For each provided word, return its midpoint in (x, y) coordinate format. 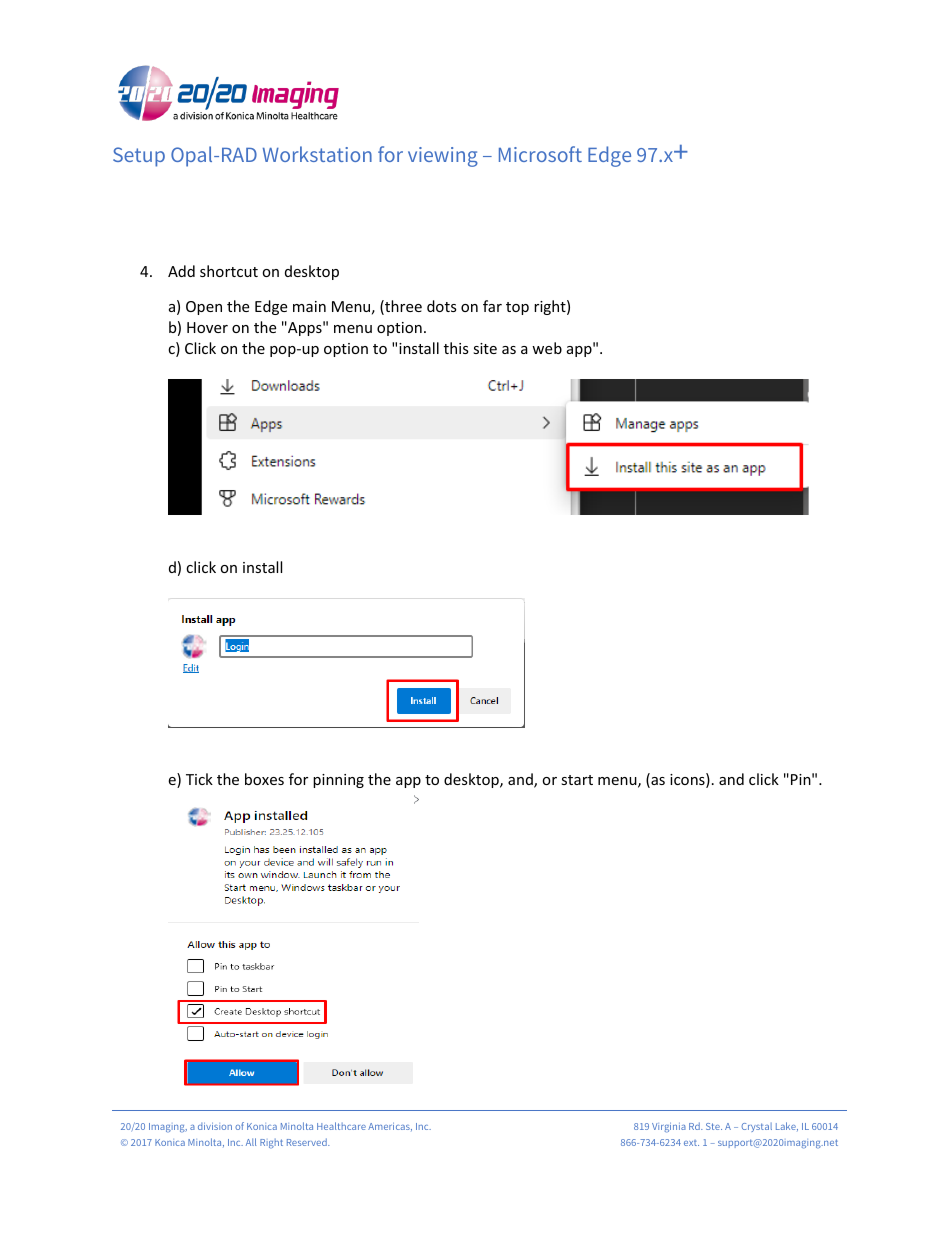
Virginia (669, 1128)
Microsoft (540, 154)
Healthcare (341, 1126)
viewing (443, 157)
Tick (199, 779)
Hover (207, 327)
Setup (139, 157)
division (215, 1126)
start (577, 780)
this (456, 348)
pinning (338, 781)
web (547, 348)
